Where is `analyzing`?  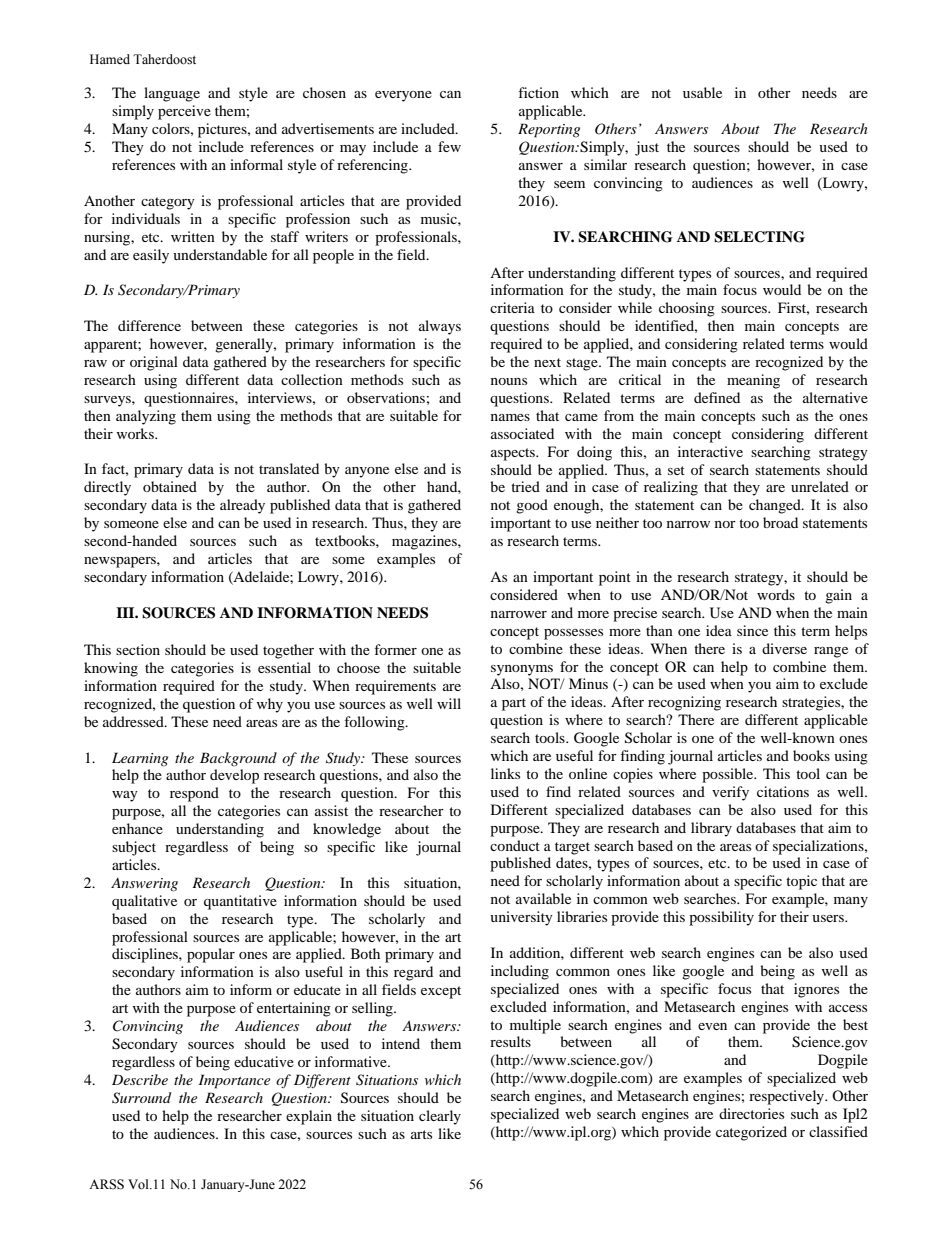 analyzing is located at coordinates (146, 417).
